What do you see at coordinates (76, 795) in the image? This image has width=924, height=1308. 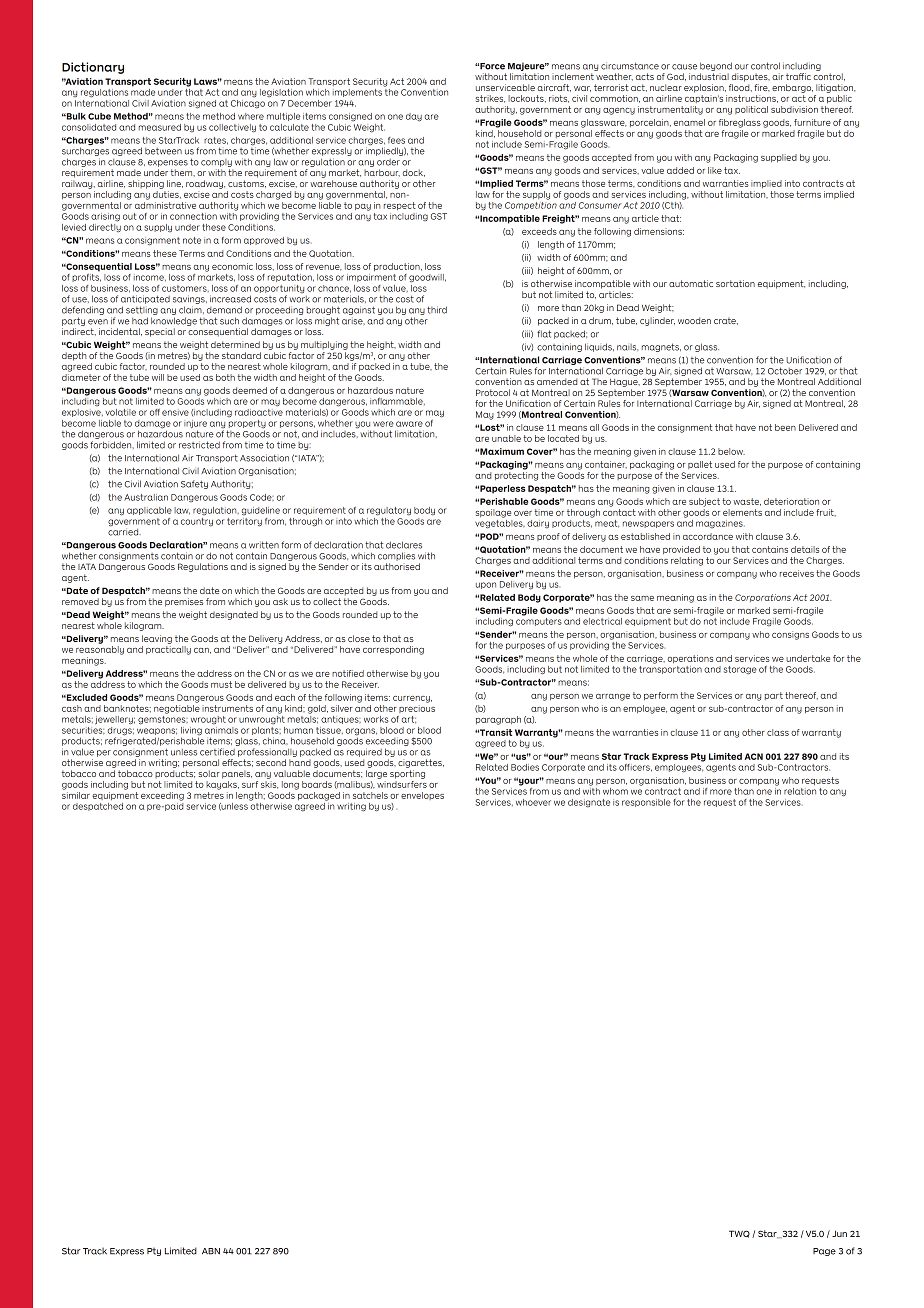 I see `similar` at bounding box center [76, 795].
